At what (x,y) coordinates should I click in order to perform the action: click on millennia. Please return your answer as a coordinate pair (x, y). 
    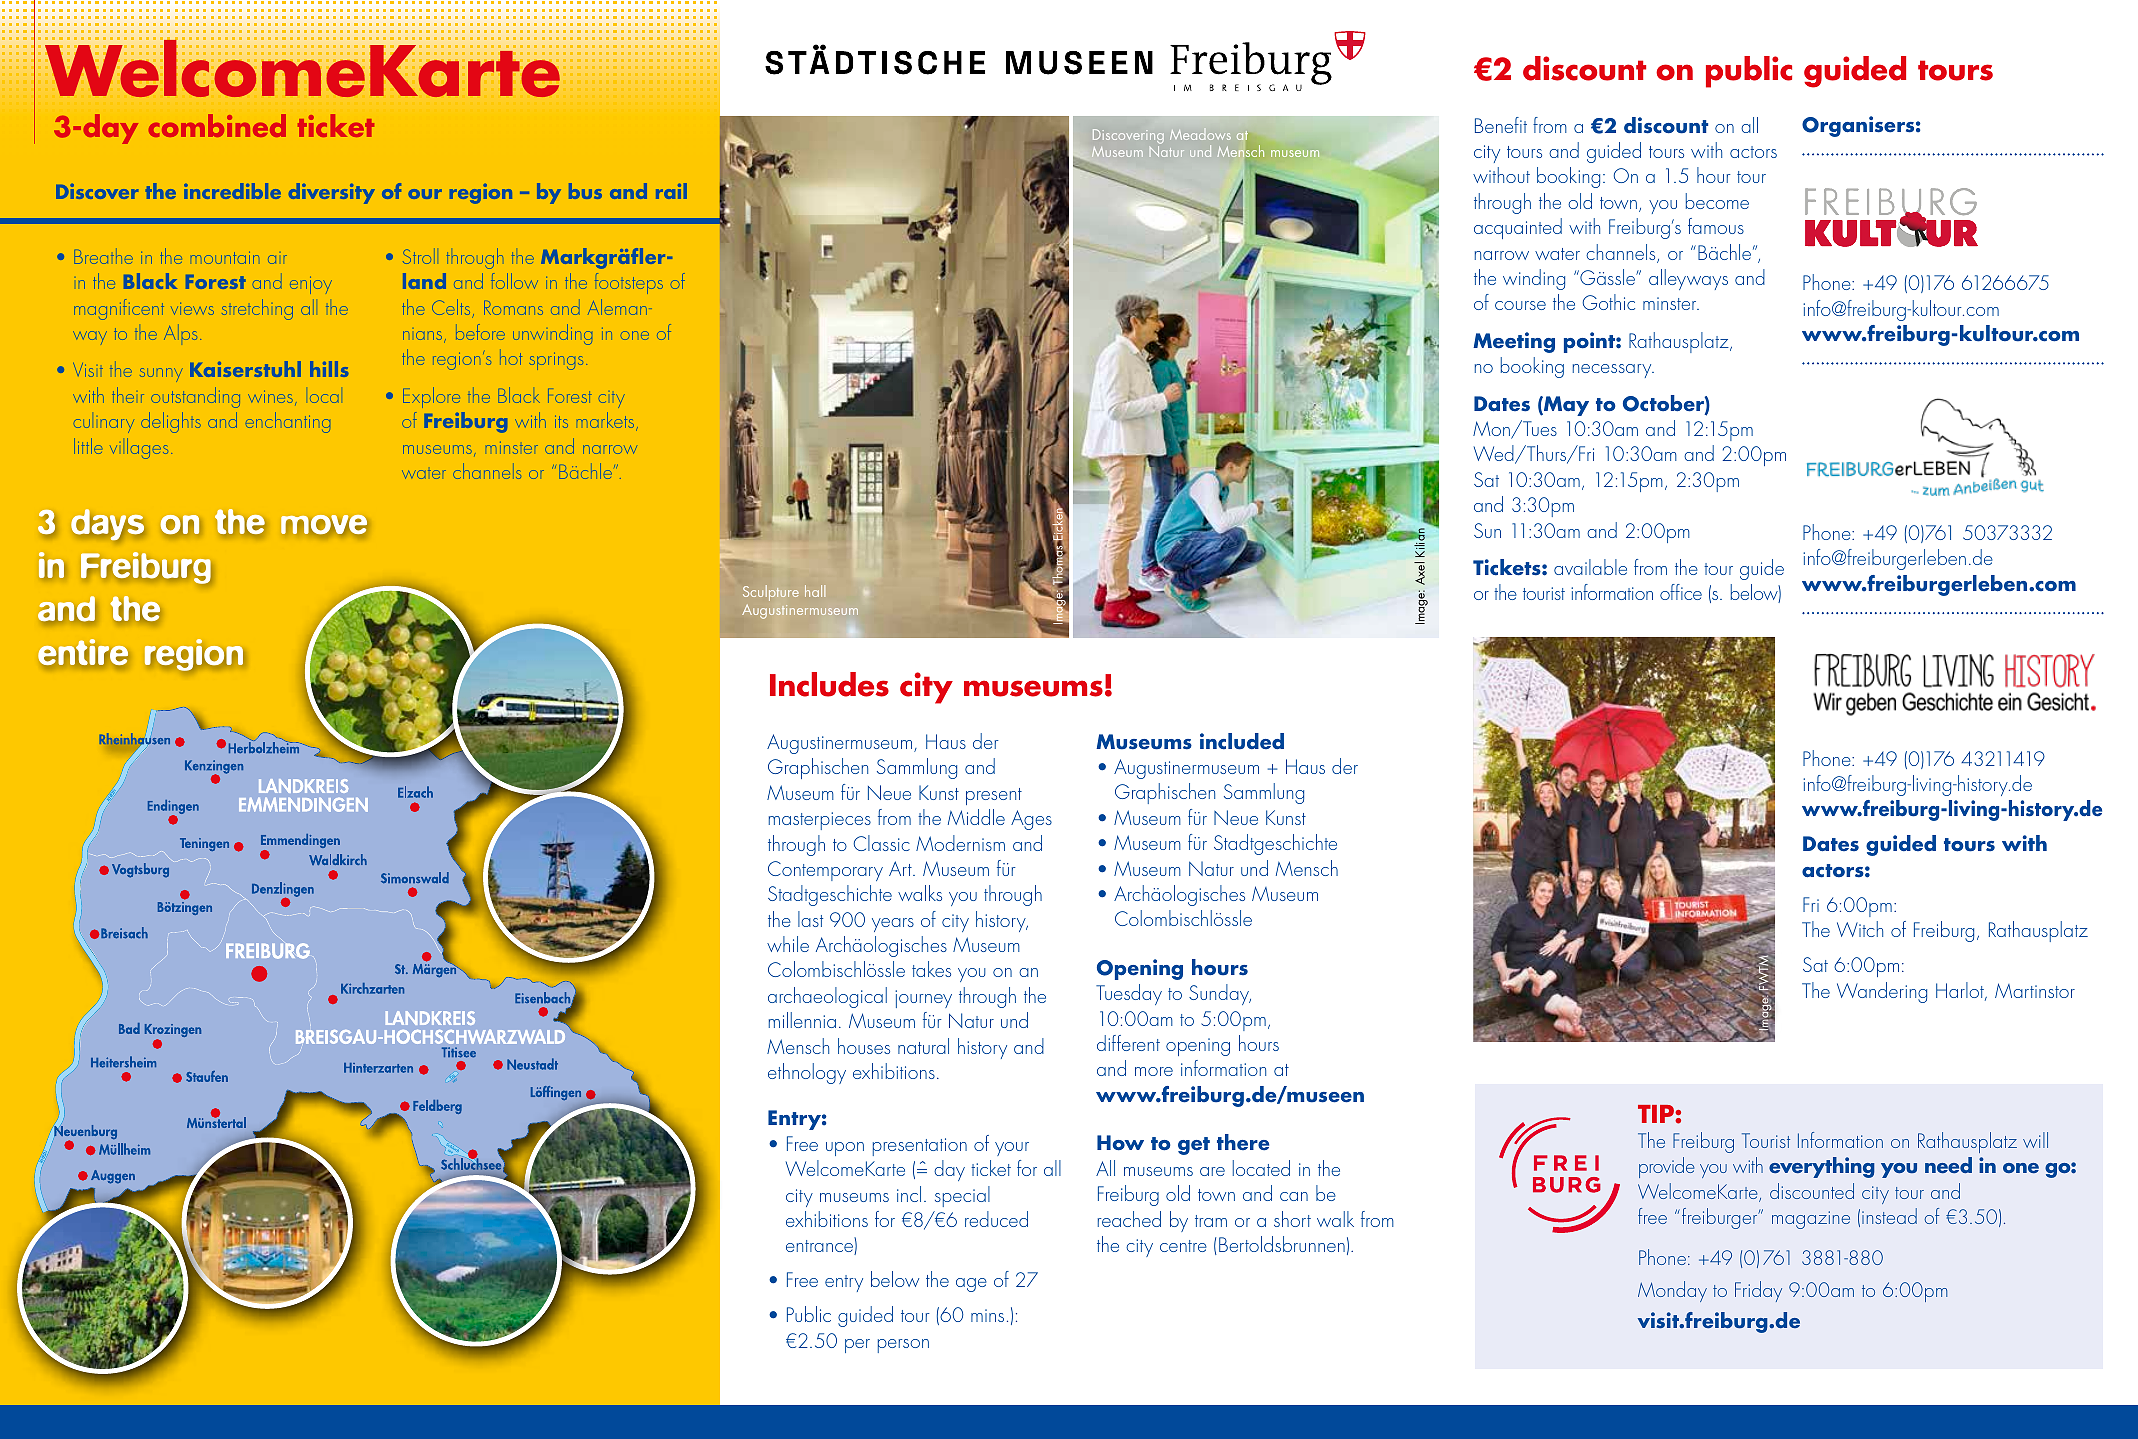
    Looking at the image, I should click on (802, 1020).
